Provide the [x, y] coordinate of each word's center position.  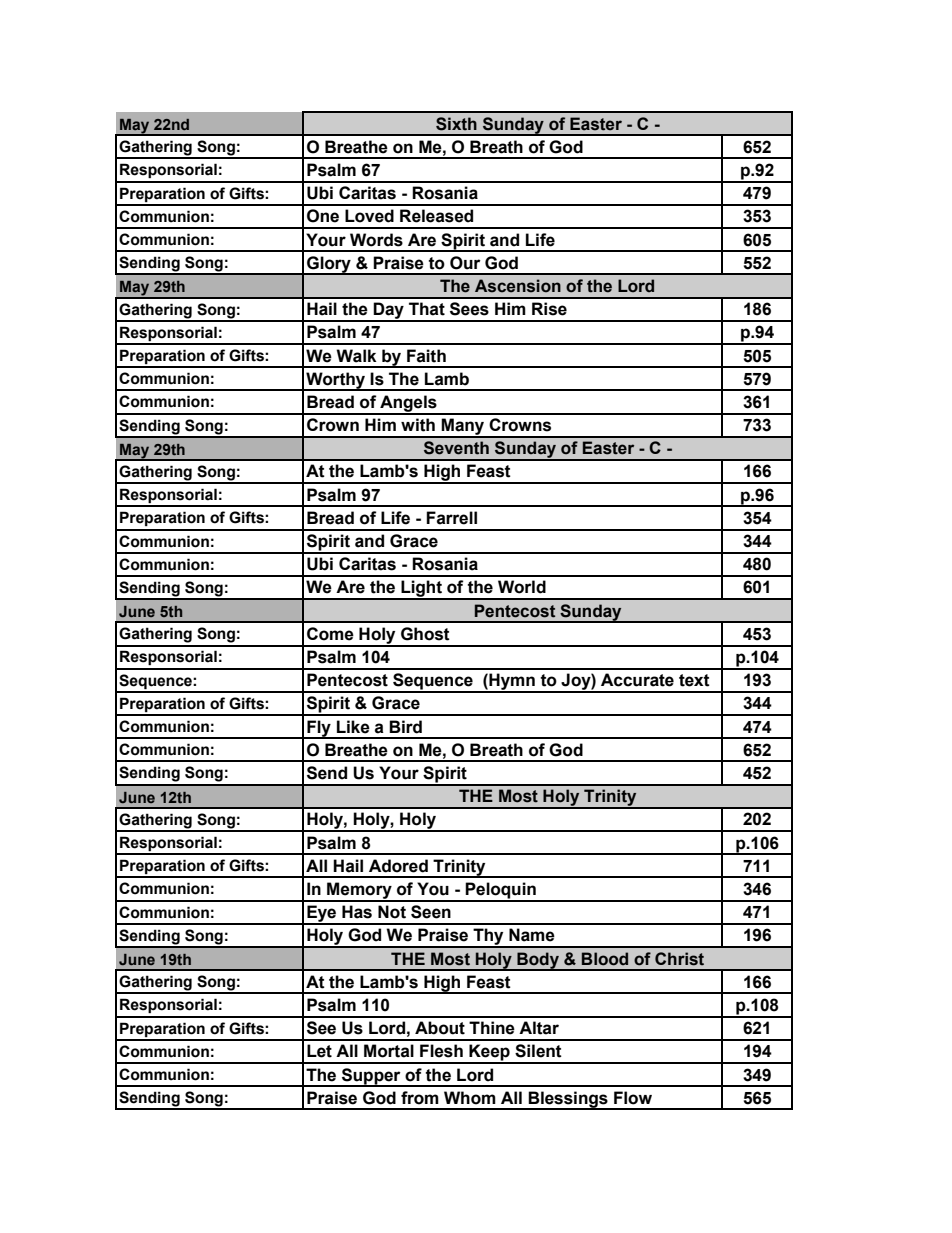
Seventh [456, 448]
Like [353, 727]
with [418, 425]
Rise [549, 309]
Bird [405, 727]
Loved [369, 216]
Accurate [637, 680]
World [522, 587]
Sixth [456, 124]
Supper [371, 1077]
